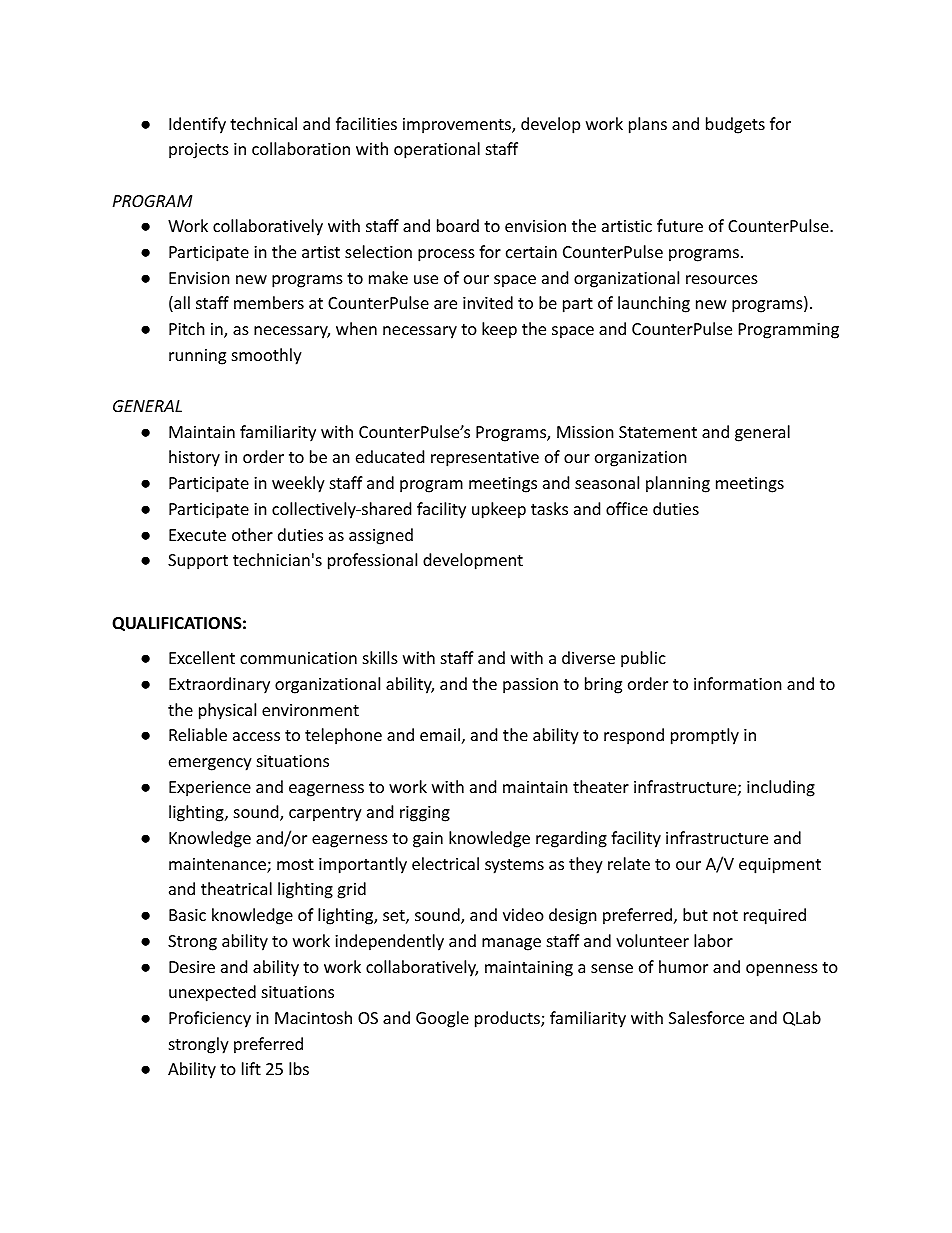 The image size is (952, 1233). What do you see at coordinates (706, 1017) in the page?
I see `Salesforce` at bounding box center [706, 1017].
